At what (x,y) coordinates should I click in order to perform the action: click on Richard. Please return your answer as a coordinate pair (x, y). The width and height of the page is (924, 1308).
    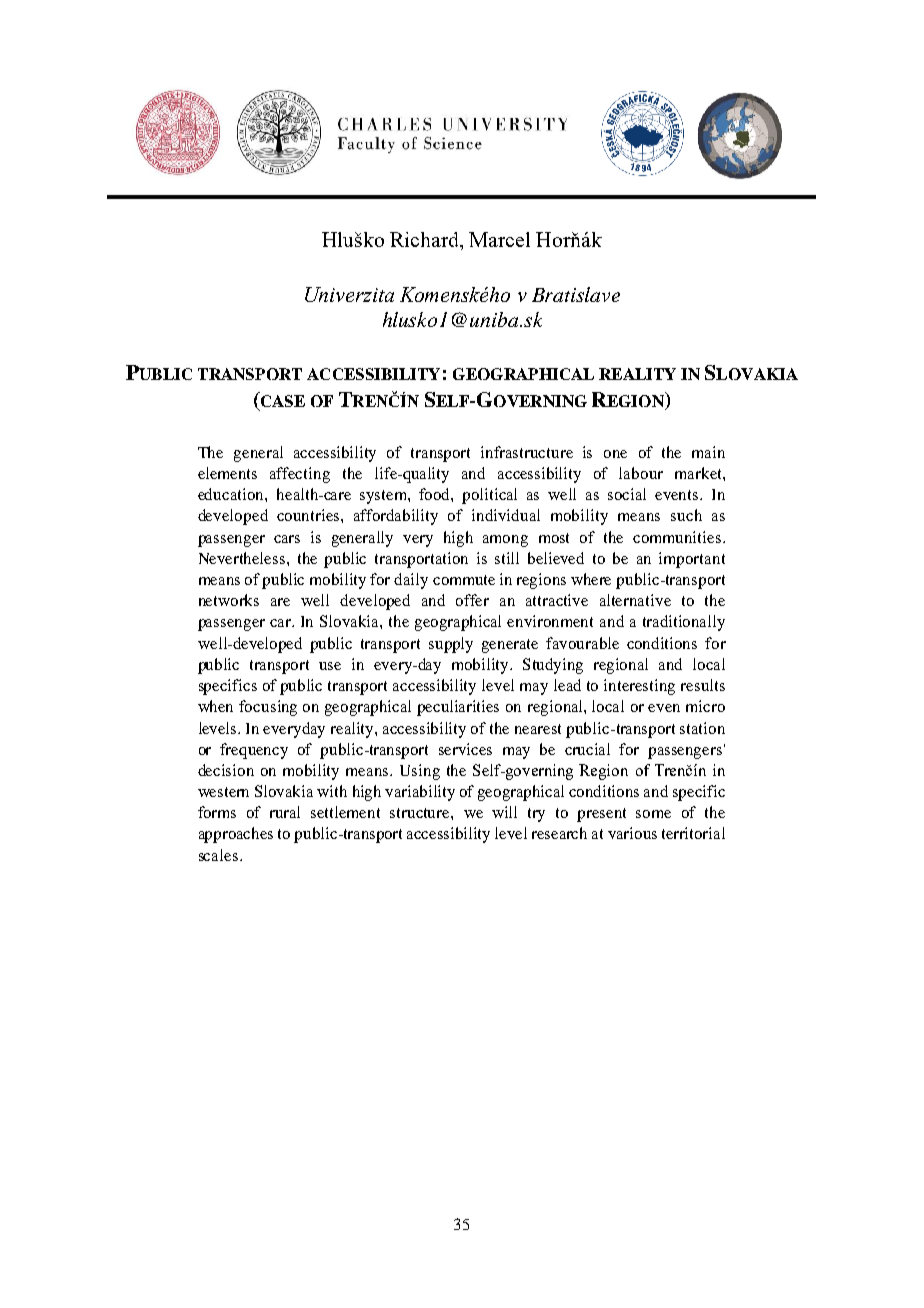
    Looking at the image, I should click on (426, 241).
